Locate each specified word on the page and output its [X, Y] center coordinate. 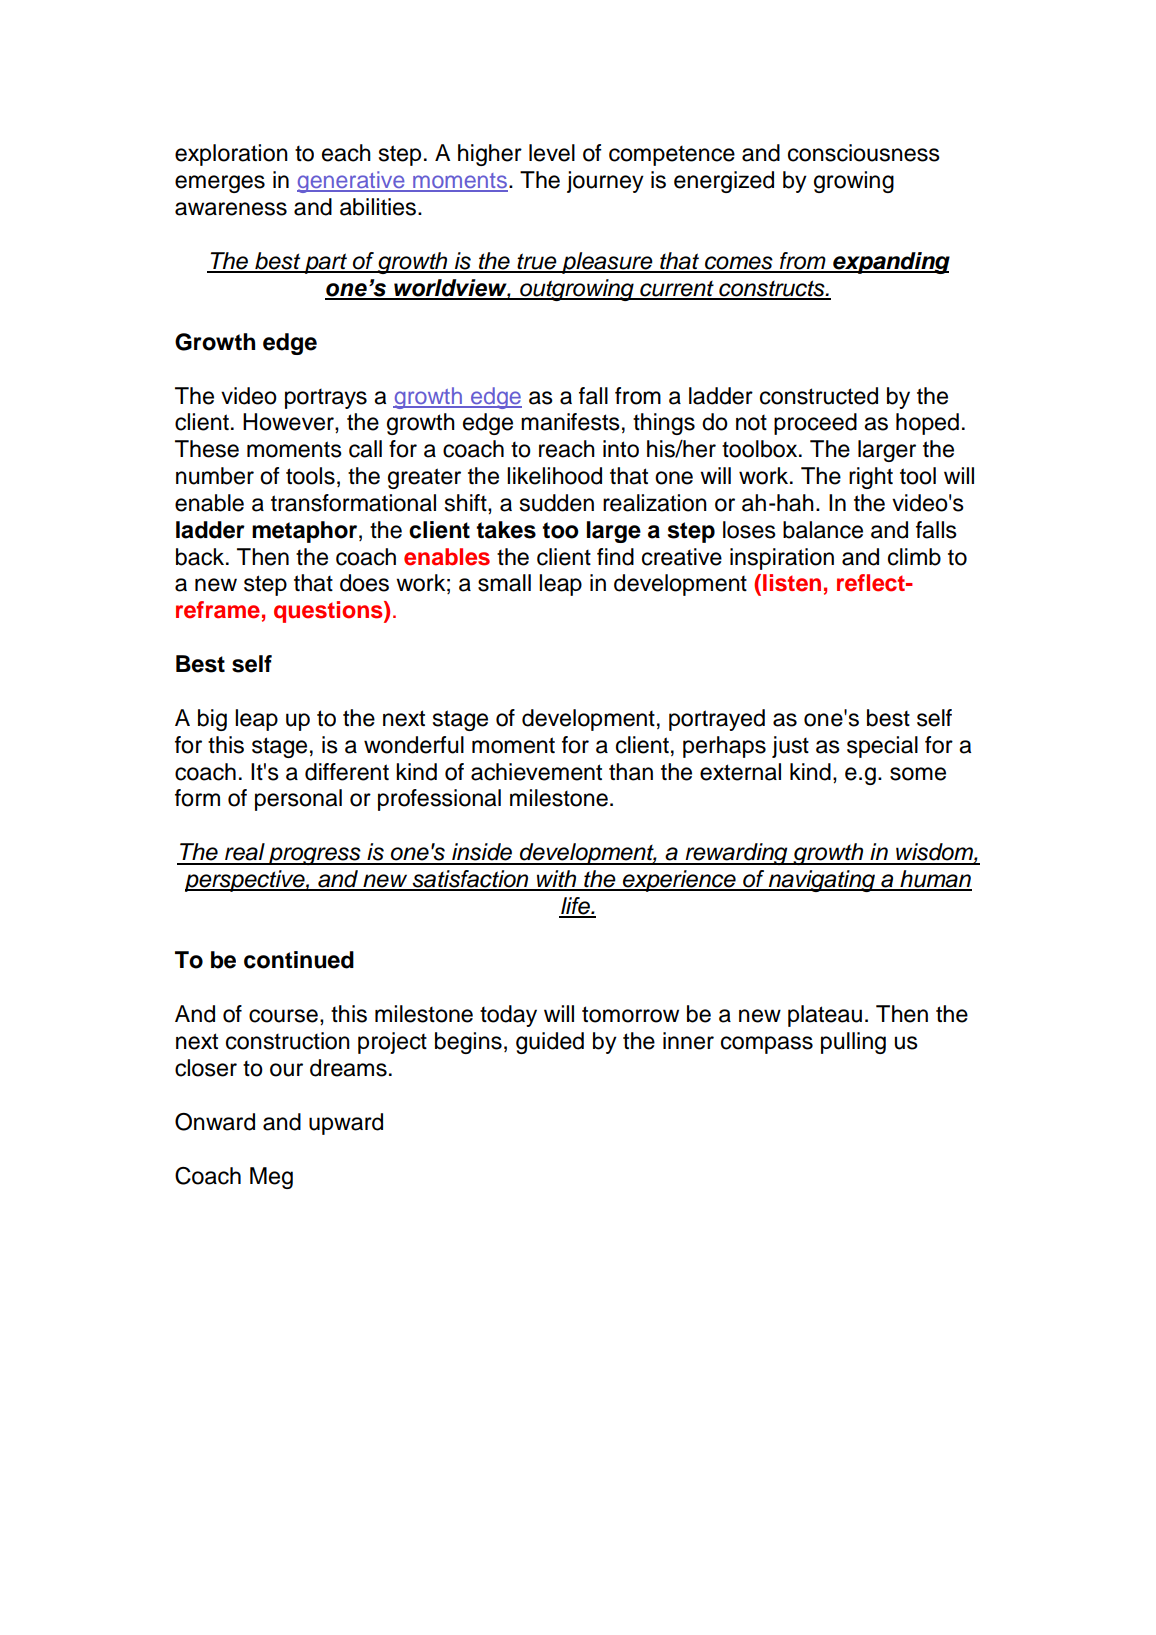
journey [605, 182]
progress [315, 856]
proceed [815, 424]
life [575, 907]
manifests [570, 422]
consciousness [864, 153]
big [212, 720]
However [289, 422]
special [882, 747]
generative [352, 182]
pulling [853, 1043]
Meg [271, 1178]
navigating [822, 881]
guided [550, 1043]
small [504, 583]
